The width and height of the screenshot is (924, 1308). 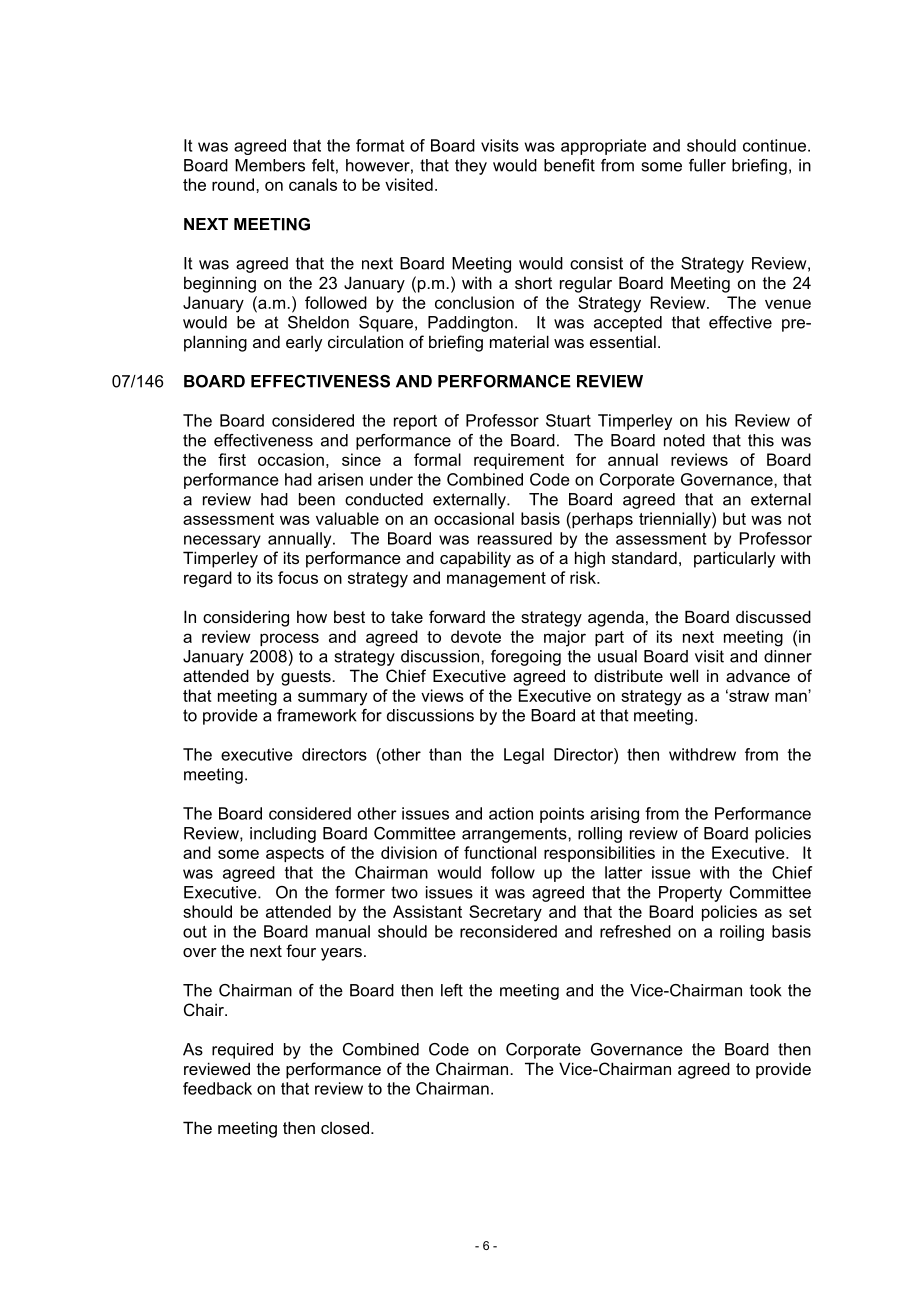 What do you see at coordinates (476, 636) in the screenshot?
I see `devote` at bounding box center [476, 636].
